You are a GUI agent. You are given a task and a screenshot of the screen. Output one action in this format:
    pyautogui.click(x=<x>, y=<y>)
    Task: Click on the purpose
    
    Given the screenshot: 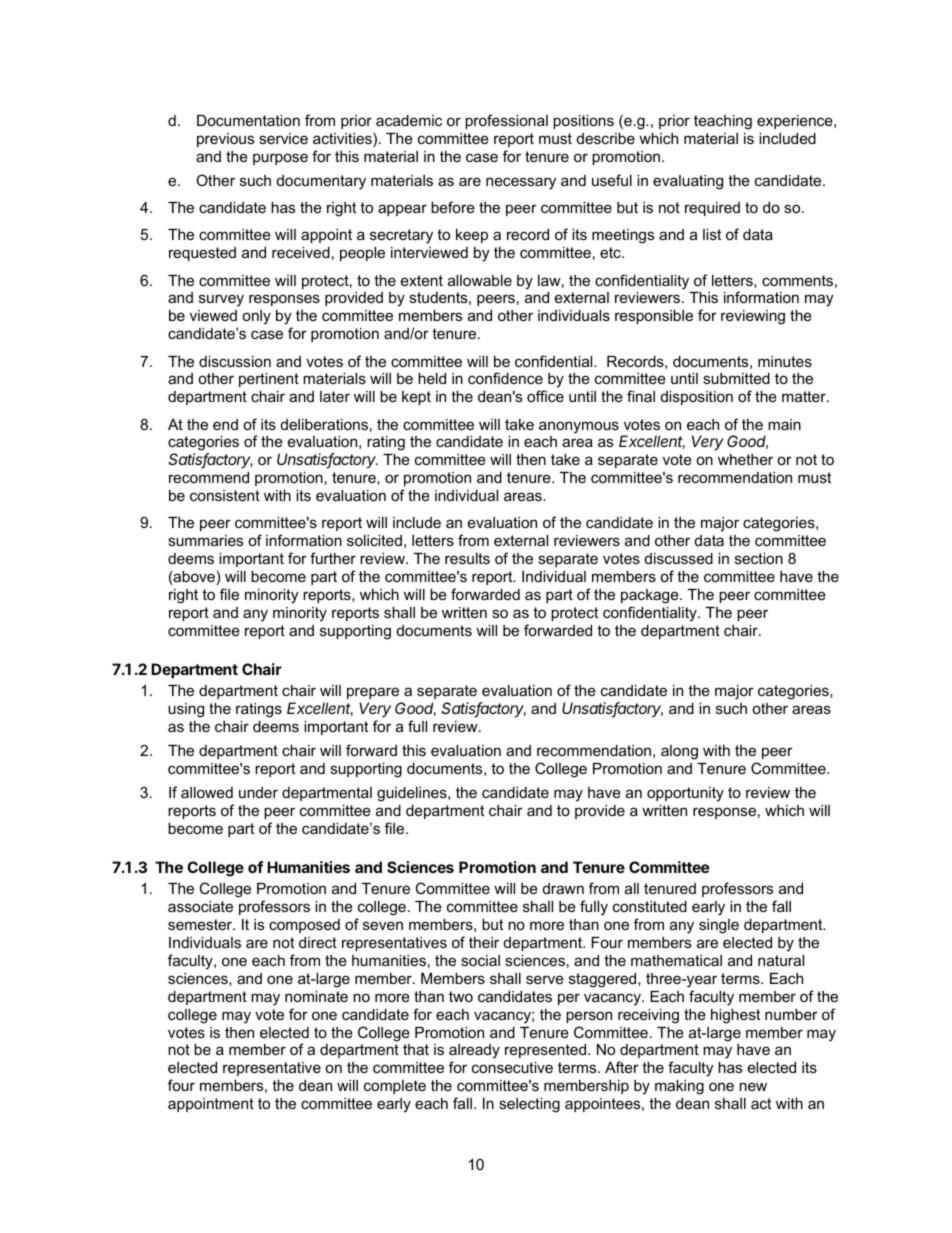 What is the action you would take?
    pyautogui.click(x=280, y=159)
